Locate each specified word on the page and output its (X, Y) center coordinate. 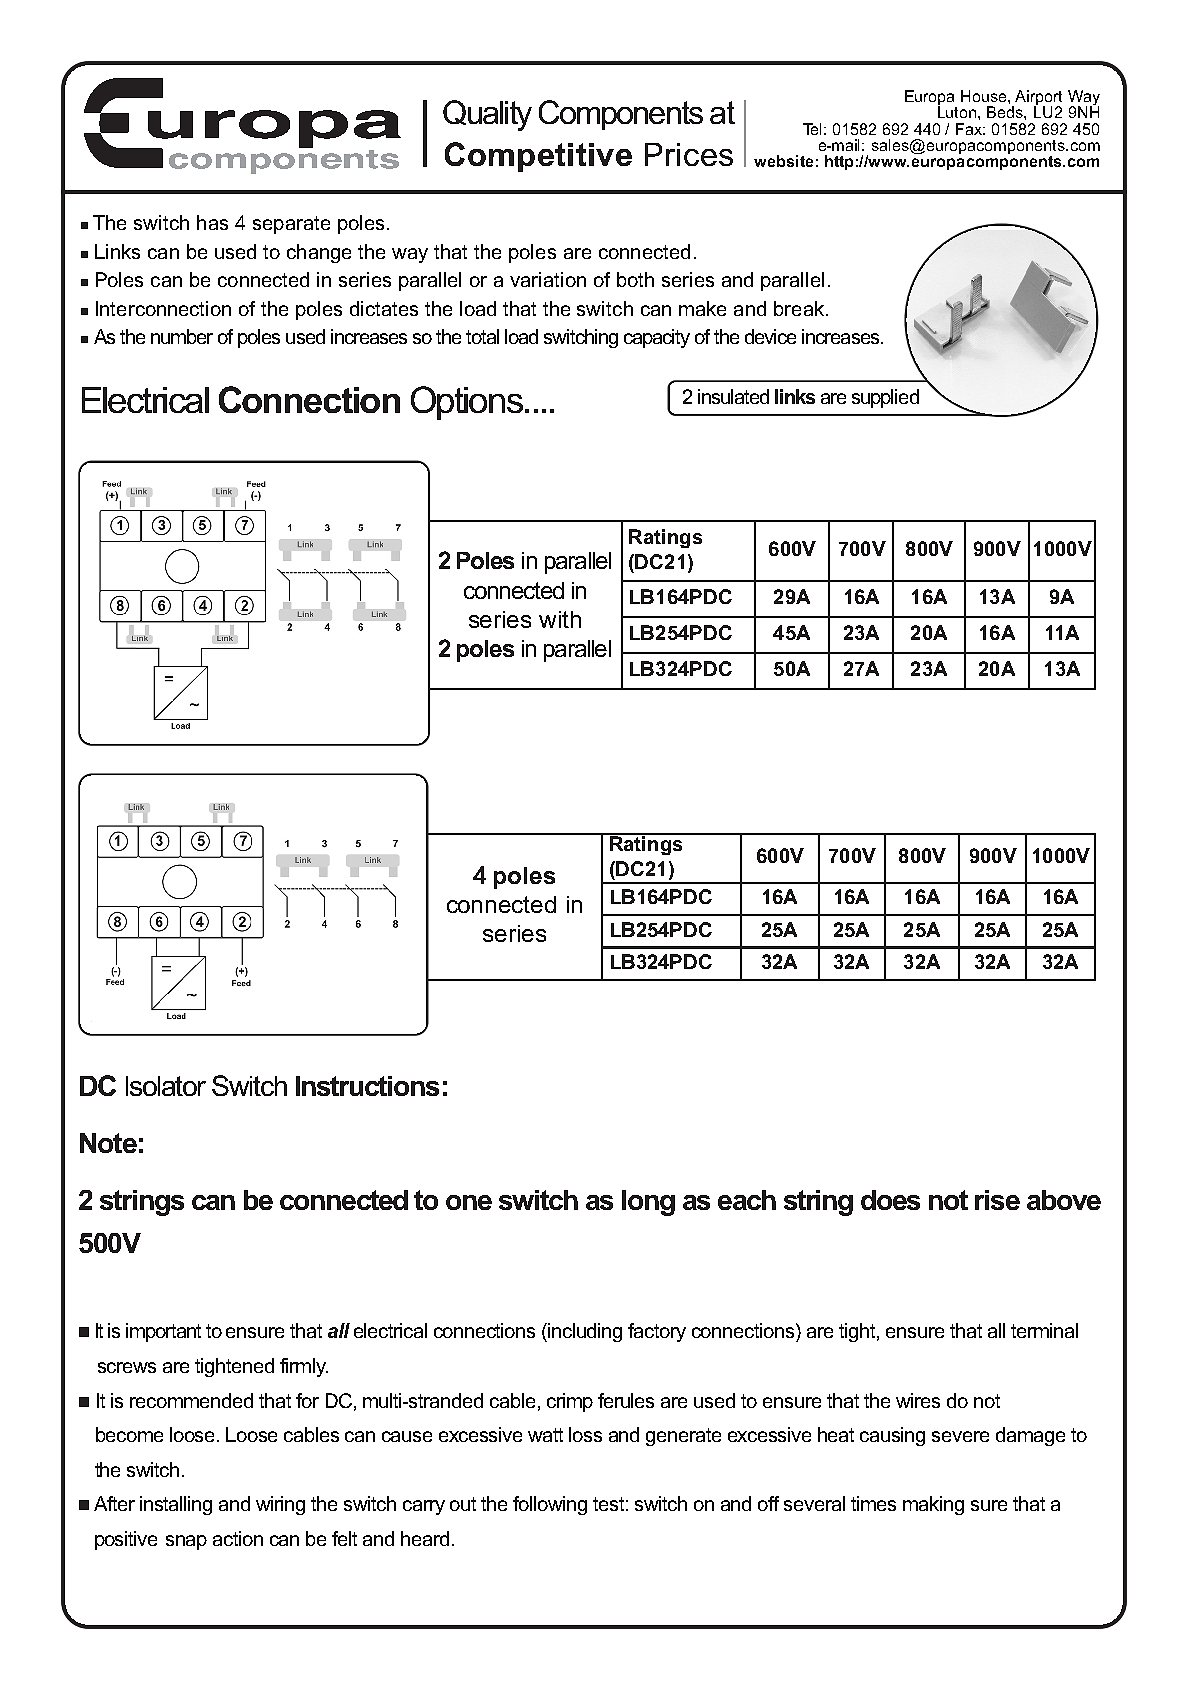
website (783, 161)
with (560, 619)
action (238, 1538)
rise (997, 1200)
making (933, 1505)
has (212, 222)
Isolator (166, 1086)
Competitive (538, 157)
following (550, 1505)
